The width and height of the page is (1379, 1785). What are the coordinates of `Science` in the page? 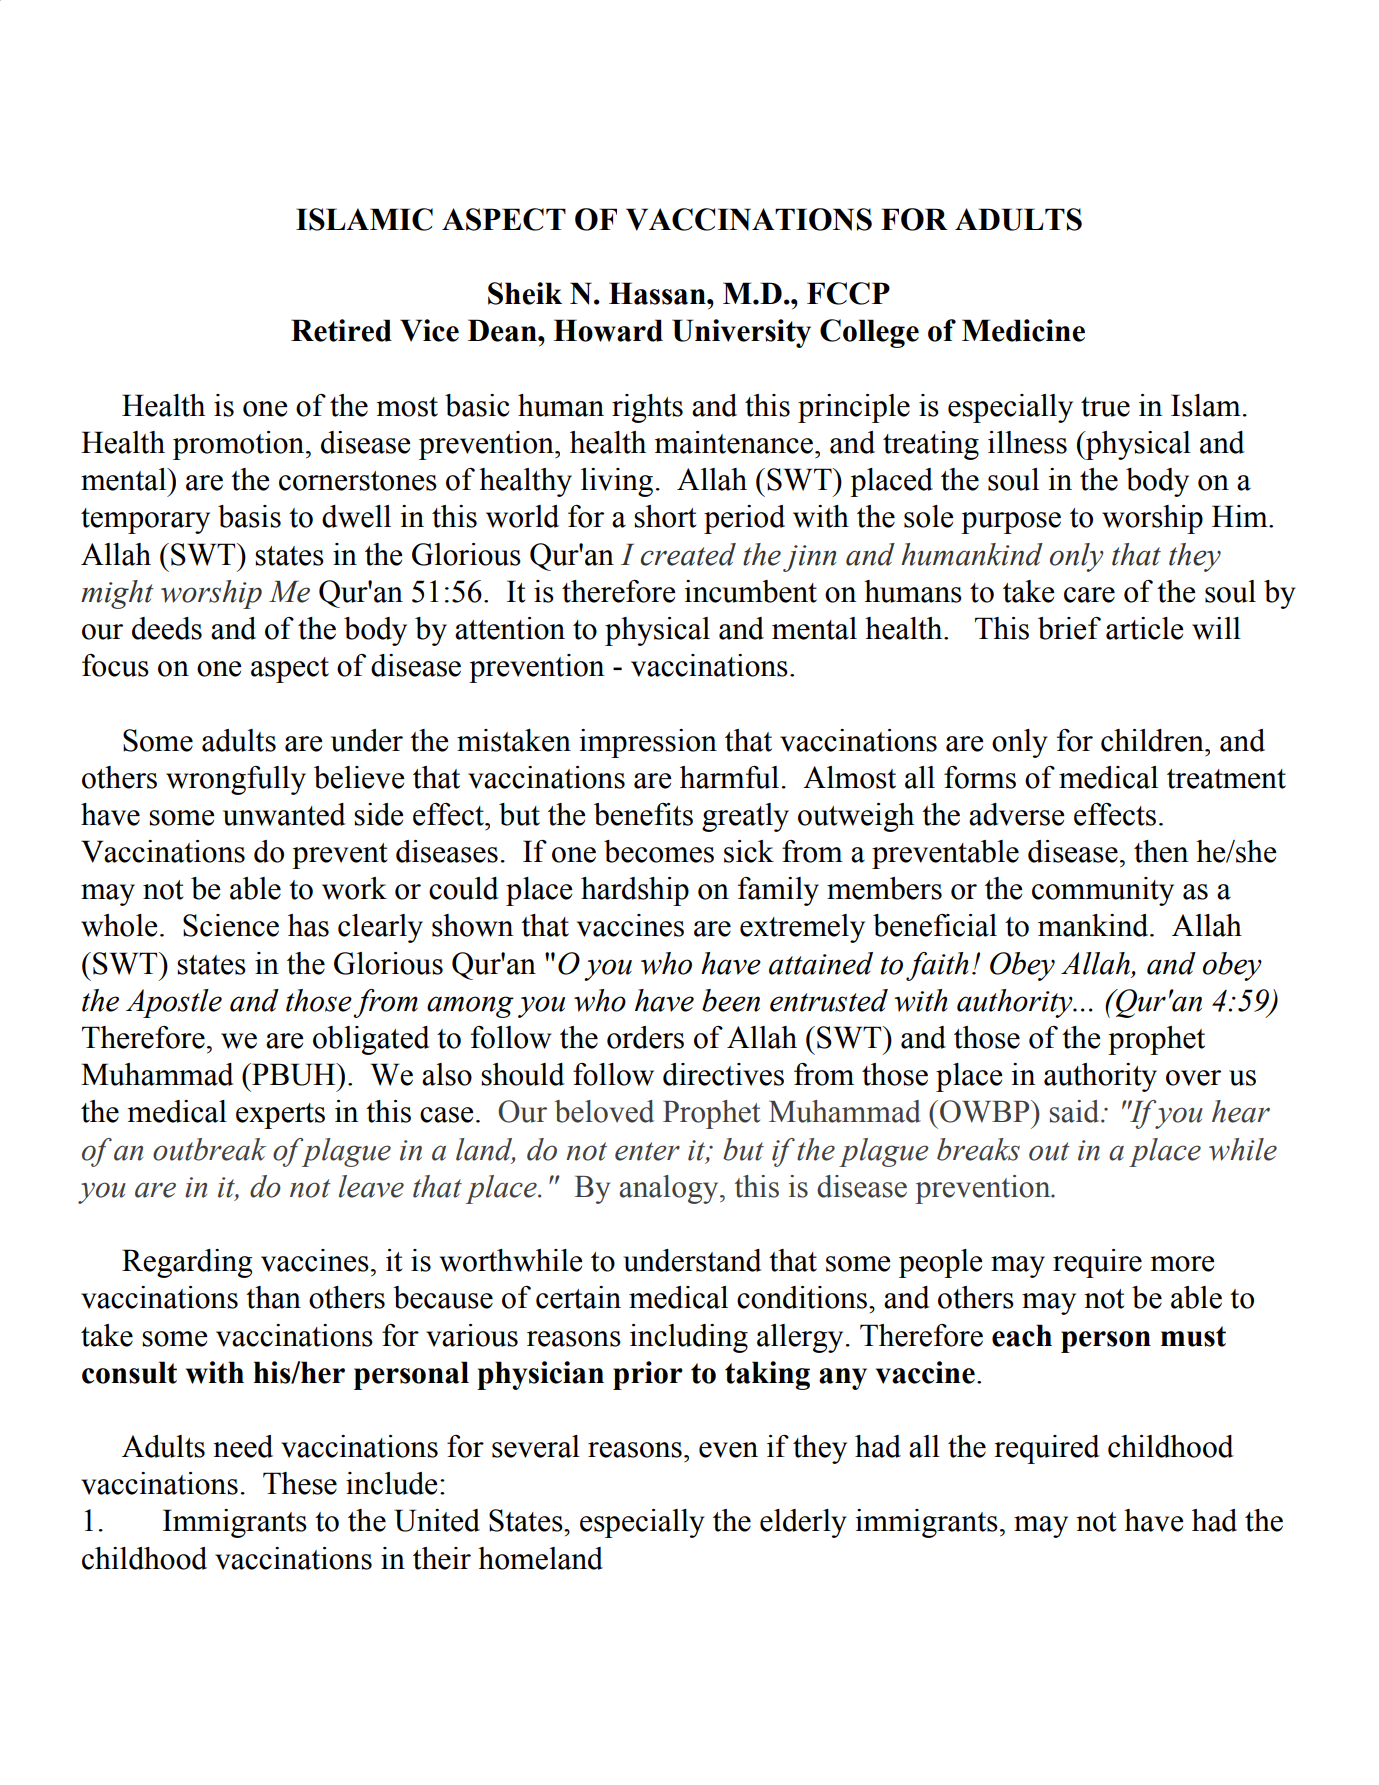 It's located at (231, 925).
